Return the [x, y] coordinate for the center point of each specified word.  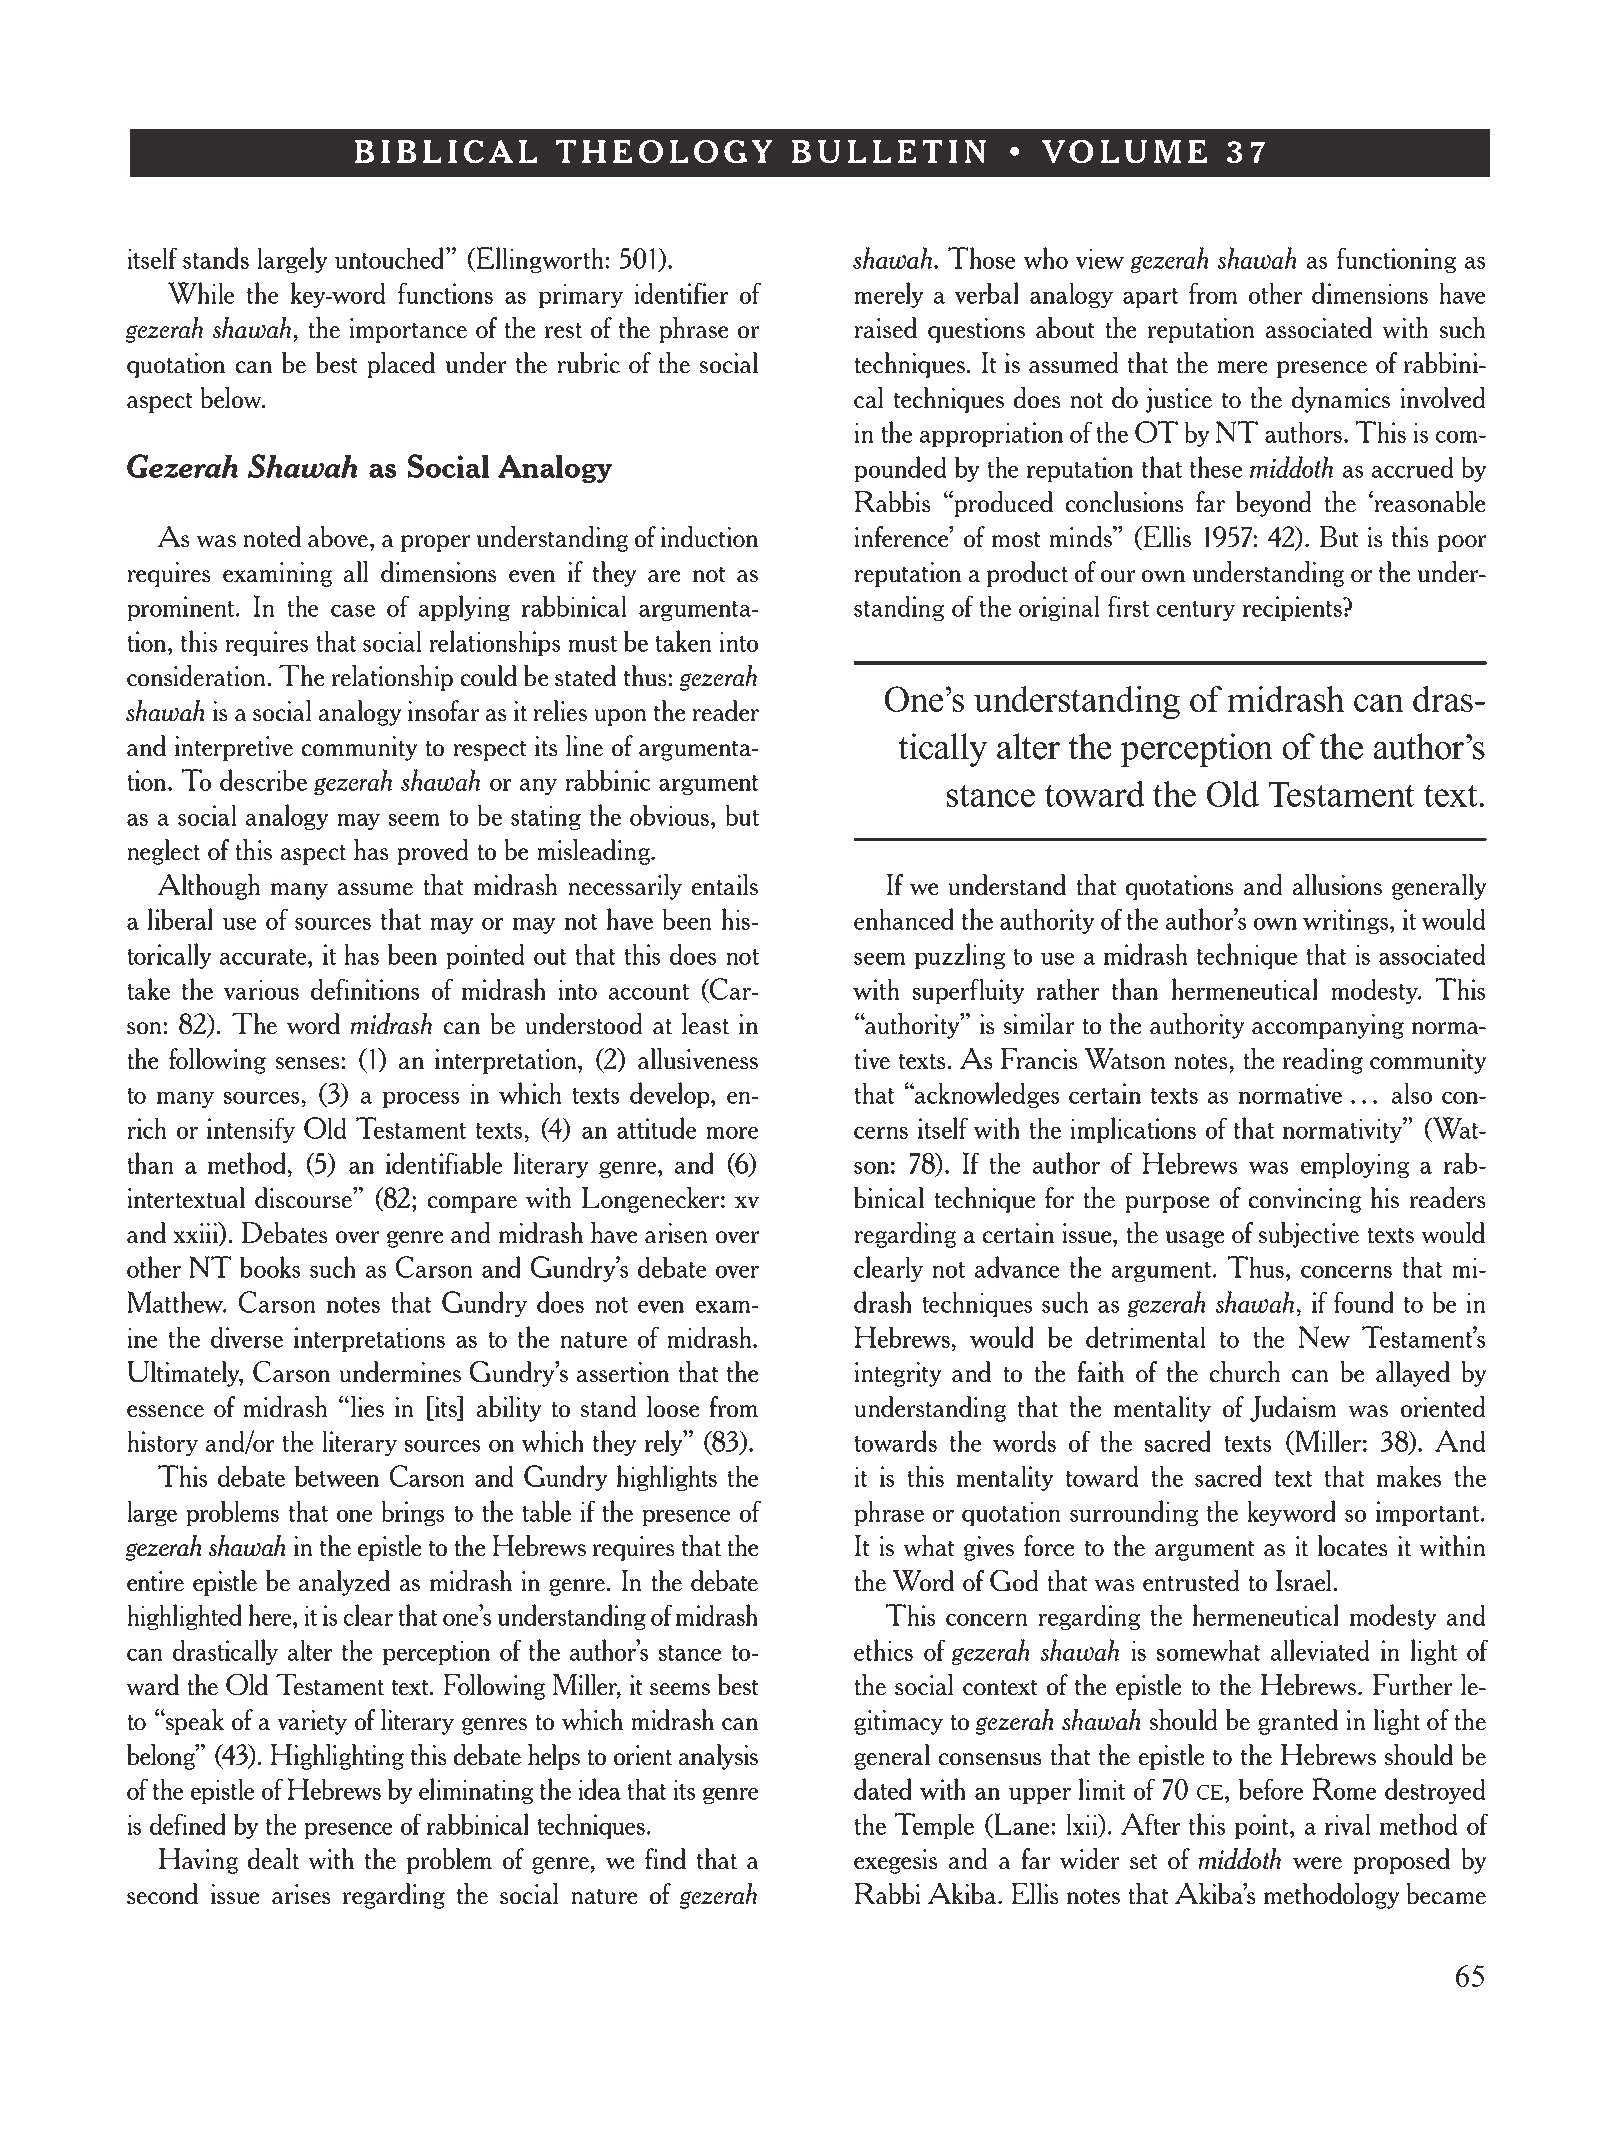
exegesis [896, 1861]
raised [885, 328]
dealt [273, 1859]
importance [408, 330]
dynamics [1341, 400]
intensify [251, 1130]
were [1317, 1863]
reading [1323, 1061]
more [732, 1132]
